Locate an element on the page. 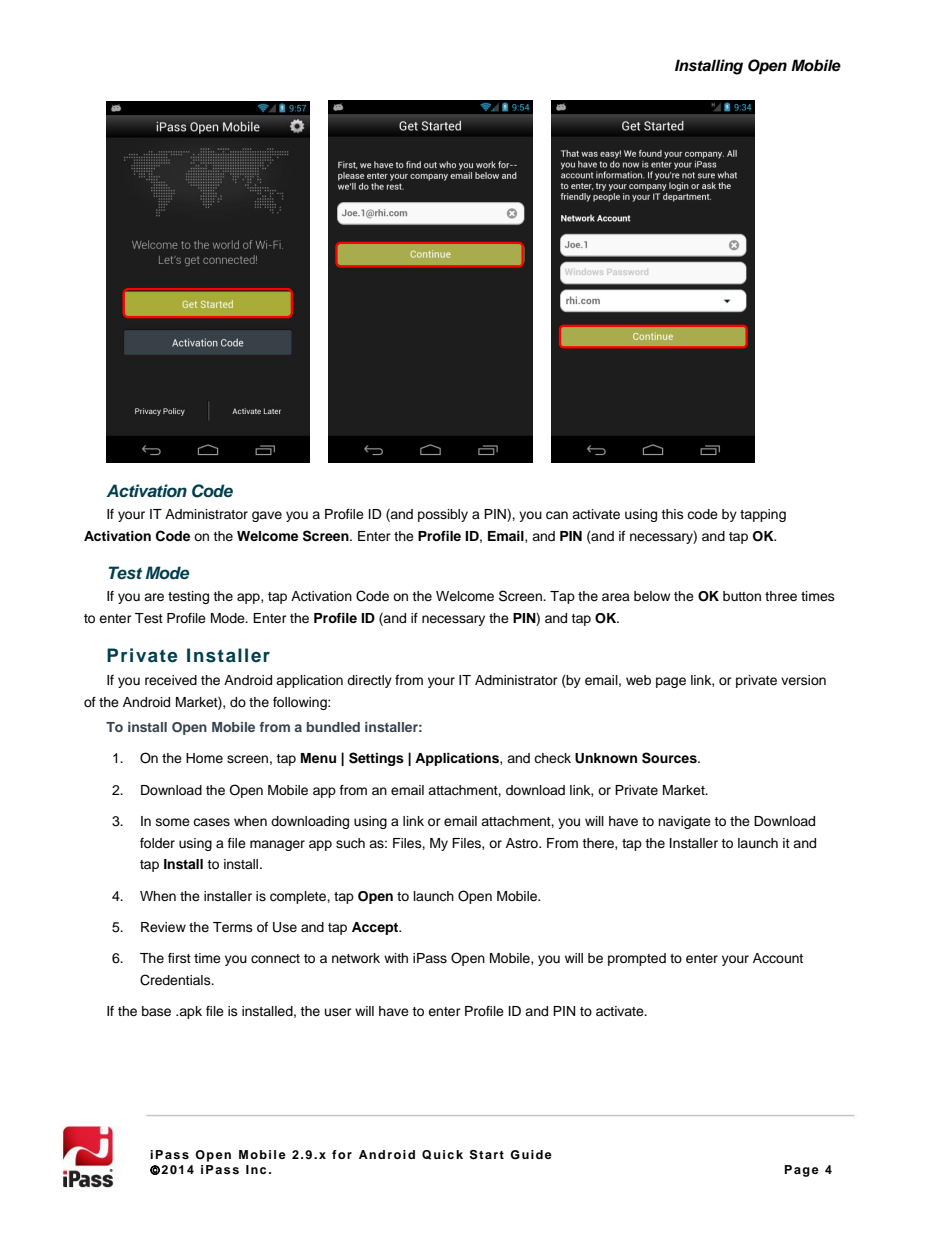  gave is located at coordinates (267, 516).
